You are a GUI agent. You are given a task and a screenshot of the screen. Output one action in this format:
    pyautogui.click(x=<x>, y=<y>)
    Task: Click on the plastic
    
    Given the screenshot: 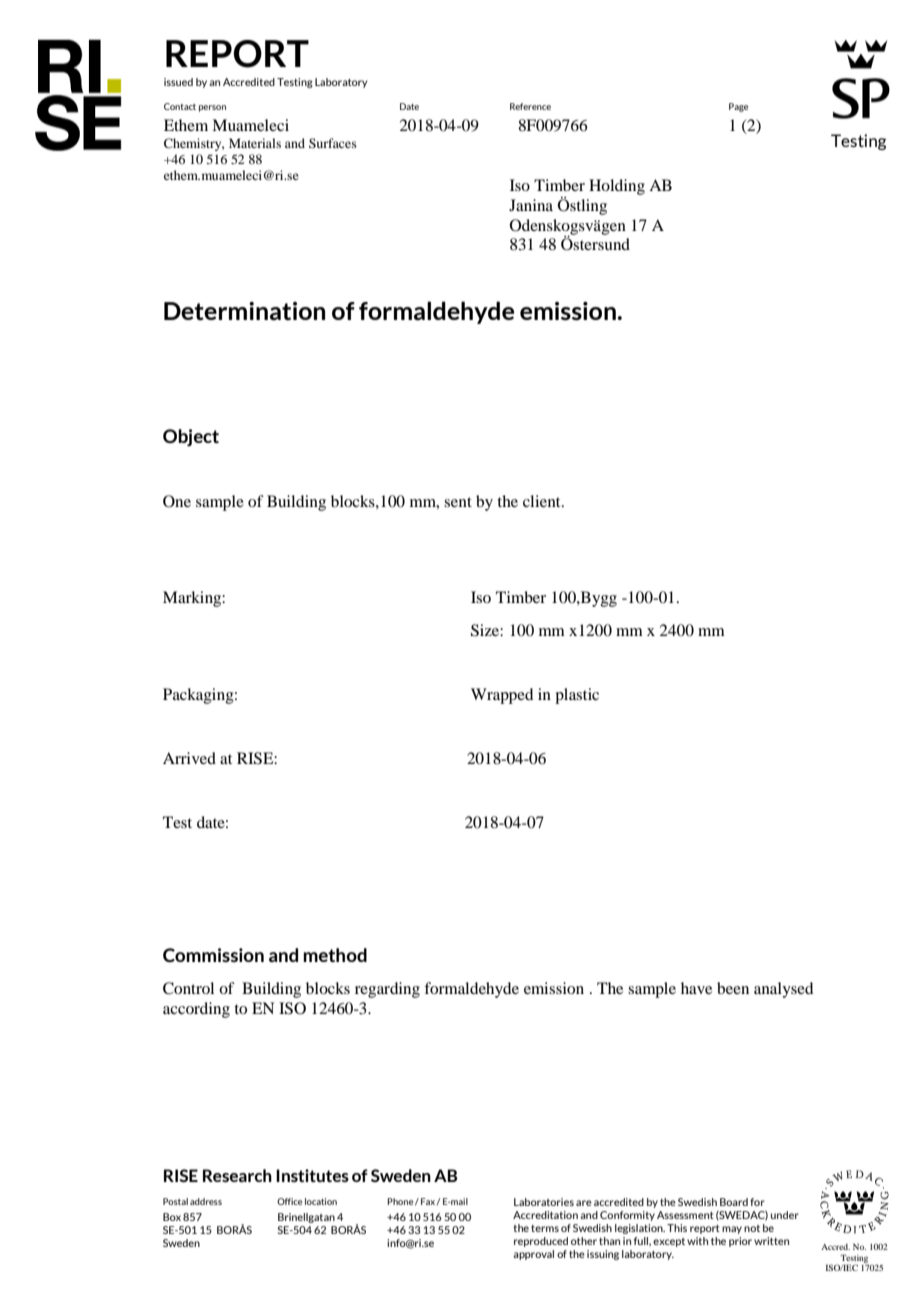 What is the action you would take?
    pyautogui.click(x=577, y=696)
